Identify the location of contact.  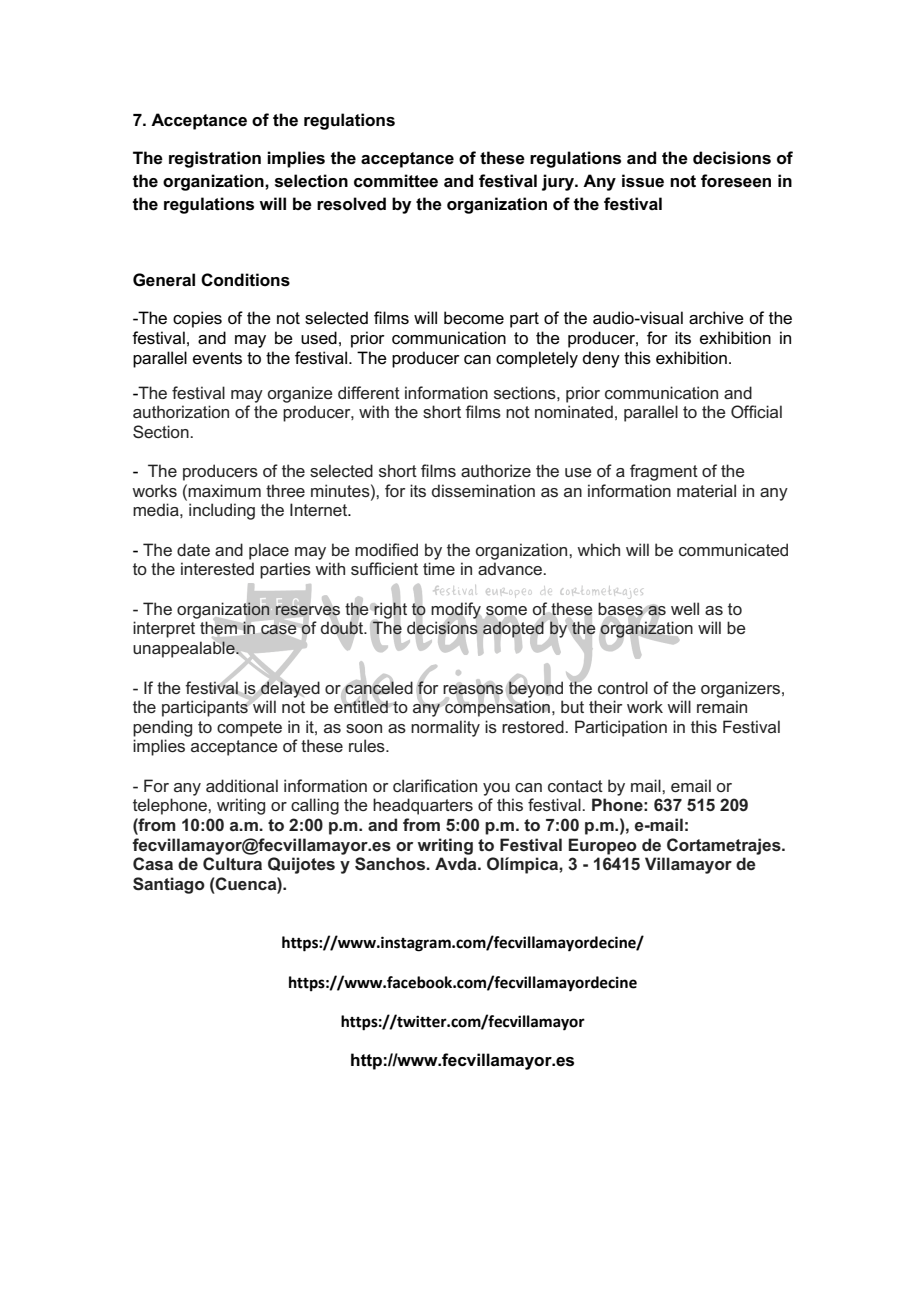
(575, 786).
